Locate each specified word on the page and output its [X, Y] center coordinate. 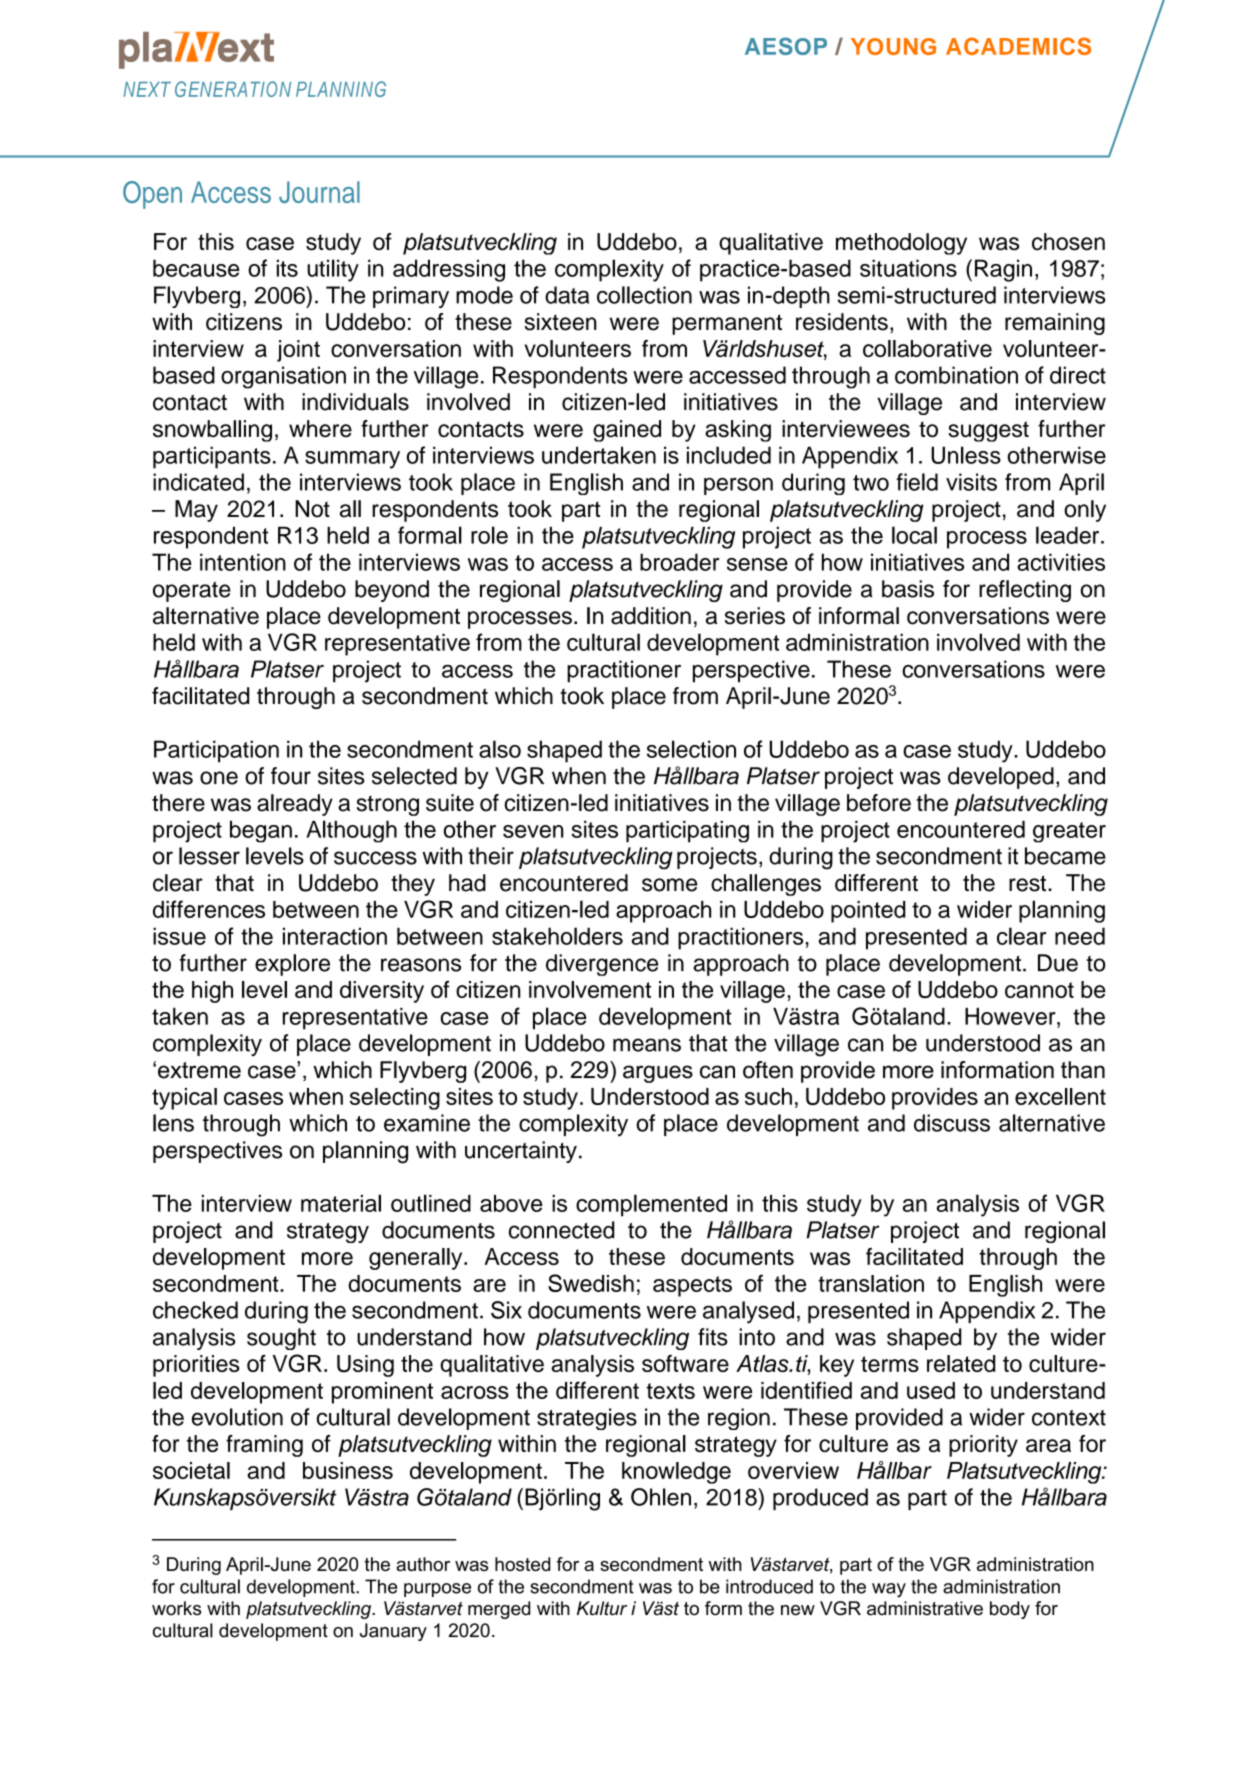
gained [627, 431]
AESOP [786, 46]
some [669, 885]
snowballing [212, 431]
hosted [522, 1564]
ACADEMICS [1018, 46]
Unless [966, 455]
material [341, 1203]
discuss [952, 1123]
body [1010, 1610]
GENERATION [233, 89]
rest [1029, 883]
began [261, 831]
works [176, 1608]
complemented [651, 1205]
